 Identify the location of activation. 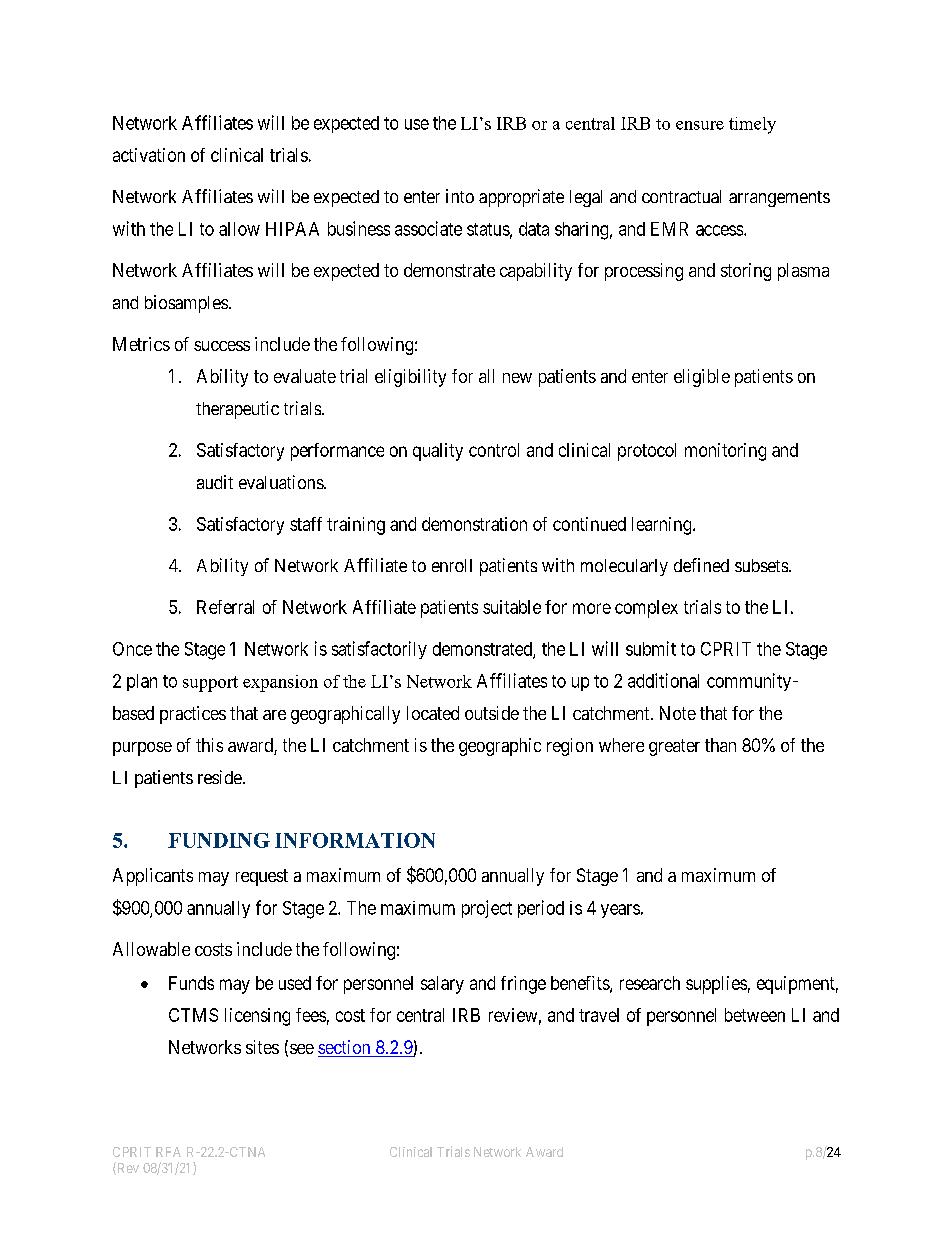
(149, 155).
